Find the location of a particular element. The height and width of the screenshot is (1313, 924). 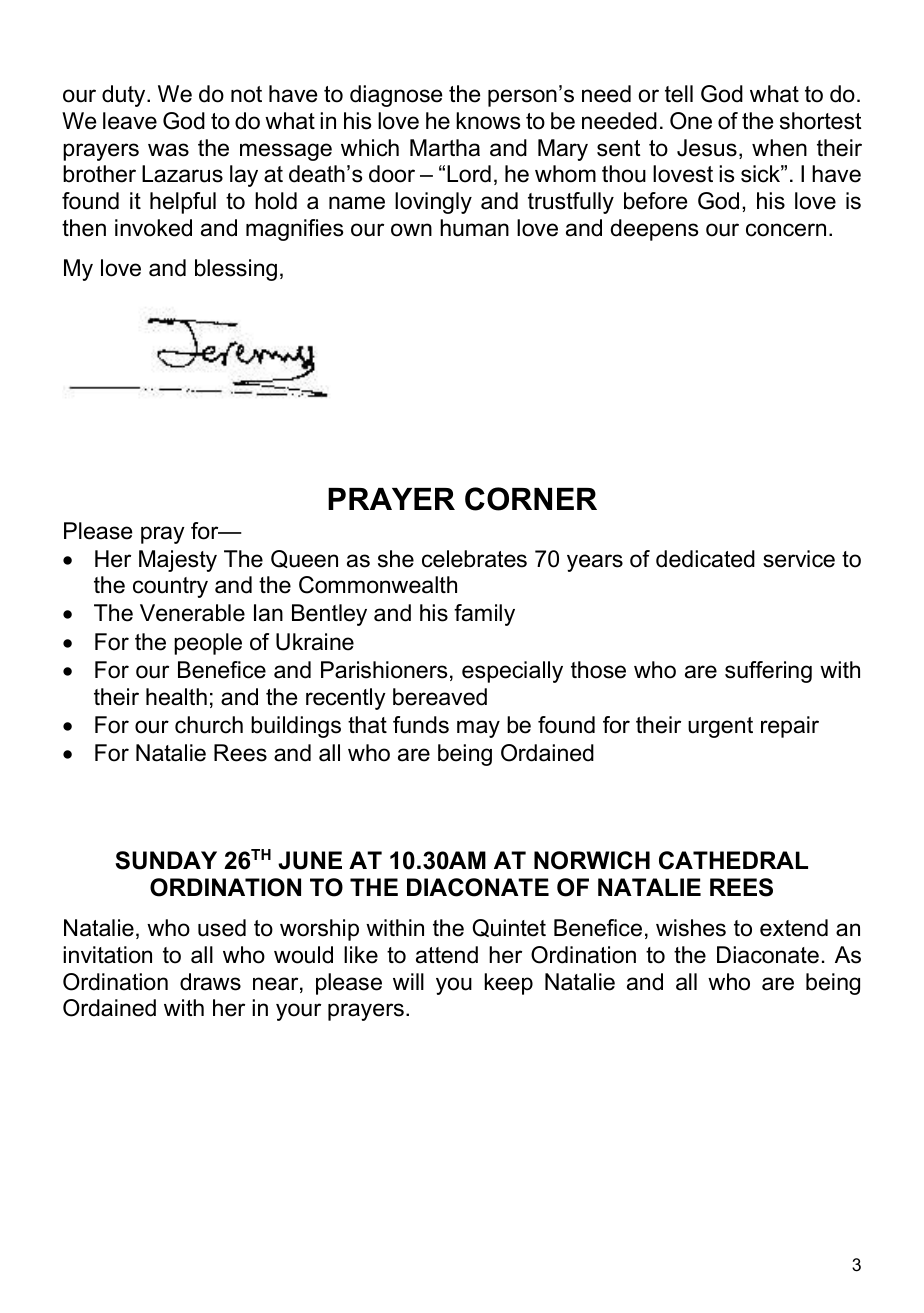

urgent is located at coordinates (720, 727).
